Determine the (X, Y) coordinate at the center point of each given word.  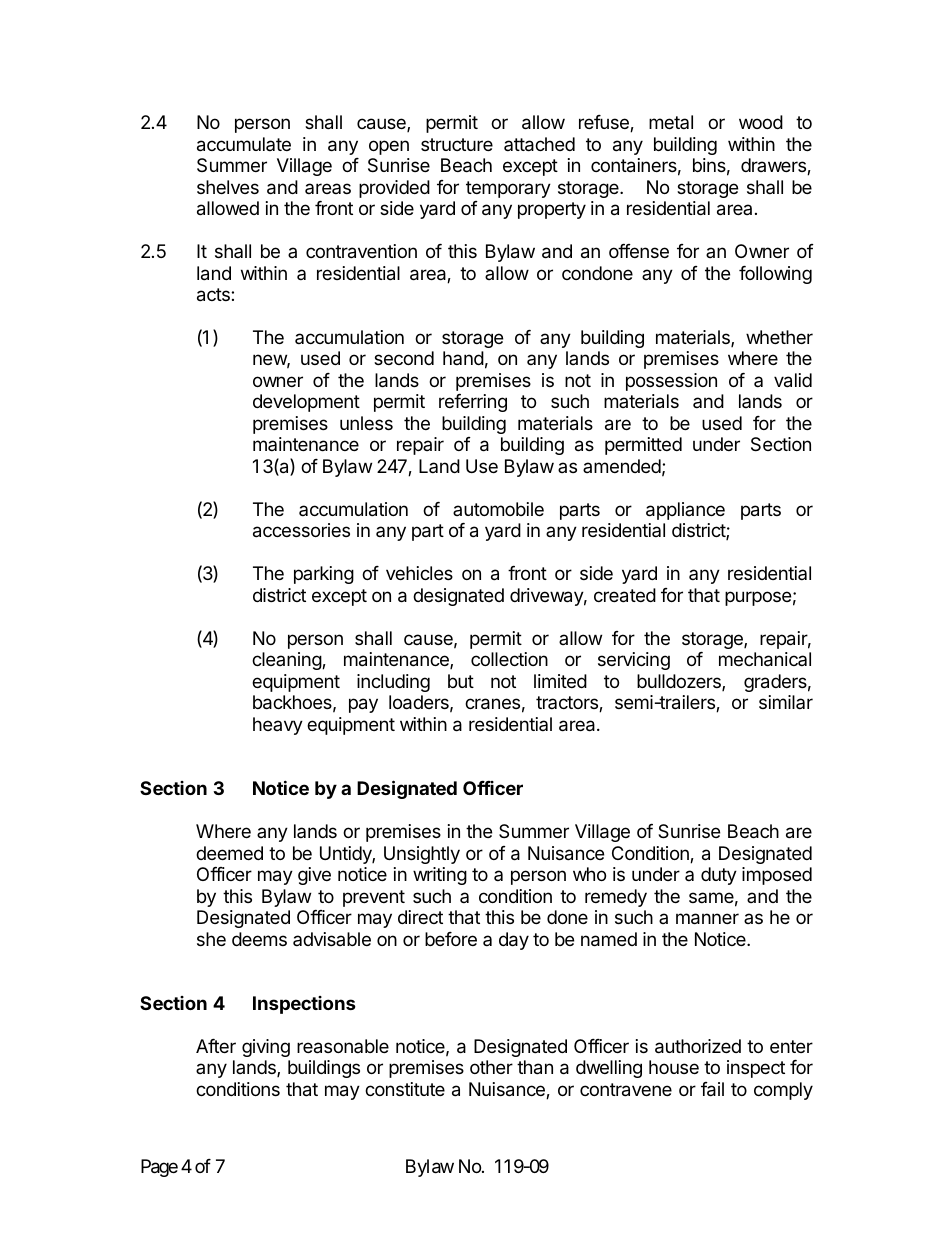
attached (539, 144)
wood (761, 122)
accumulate (244, 144)
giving (266, 1048)
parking (324, 575)
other (491, 1067)
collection (509, 659)
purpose (758, 598)
